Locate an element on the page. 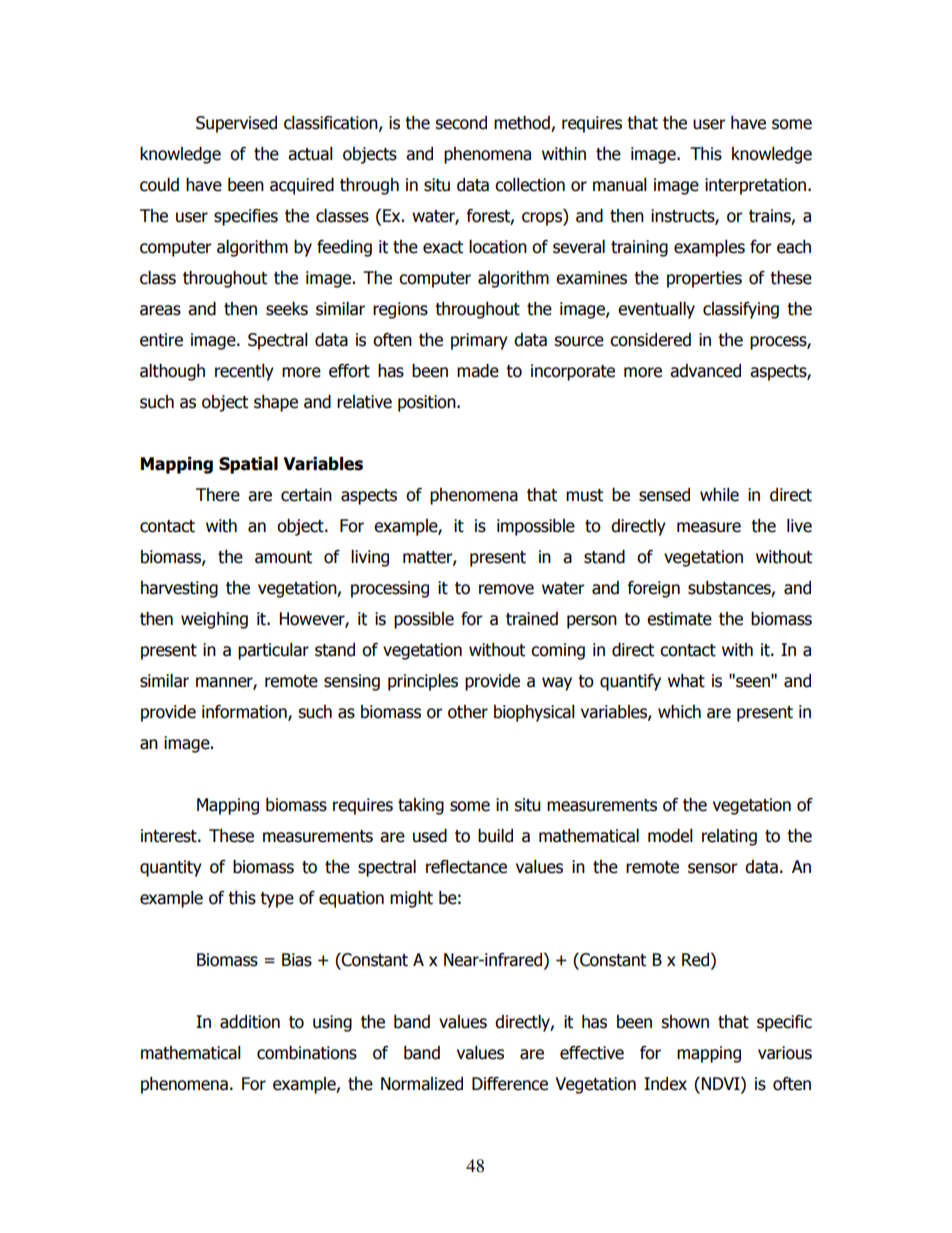  while is located at coordinates (719, 495).
